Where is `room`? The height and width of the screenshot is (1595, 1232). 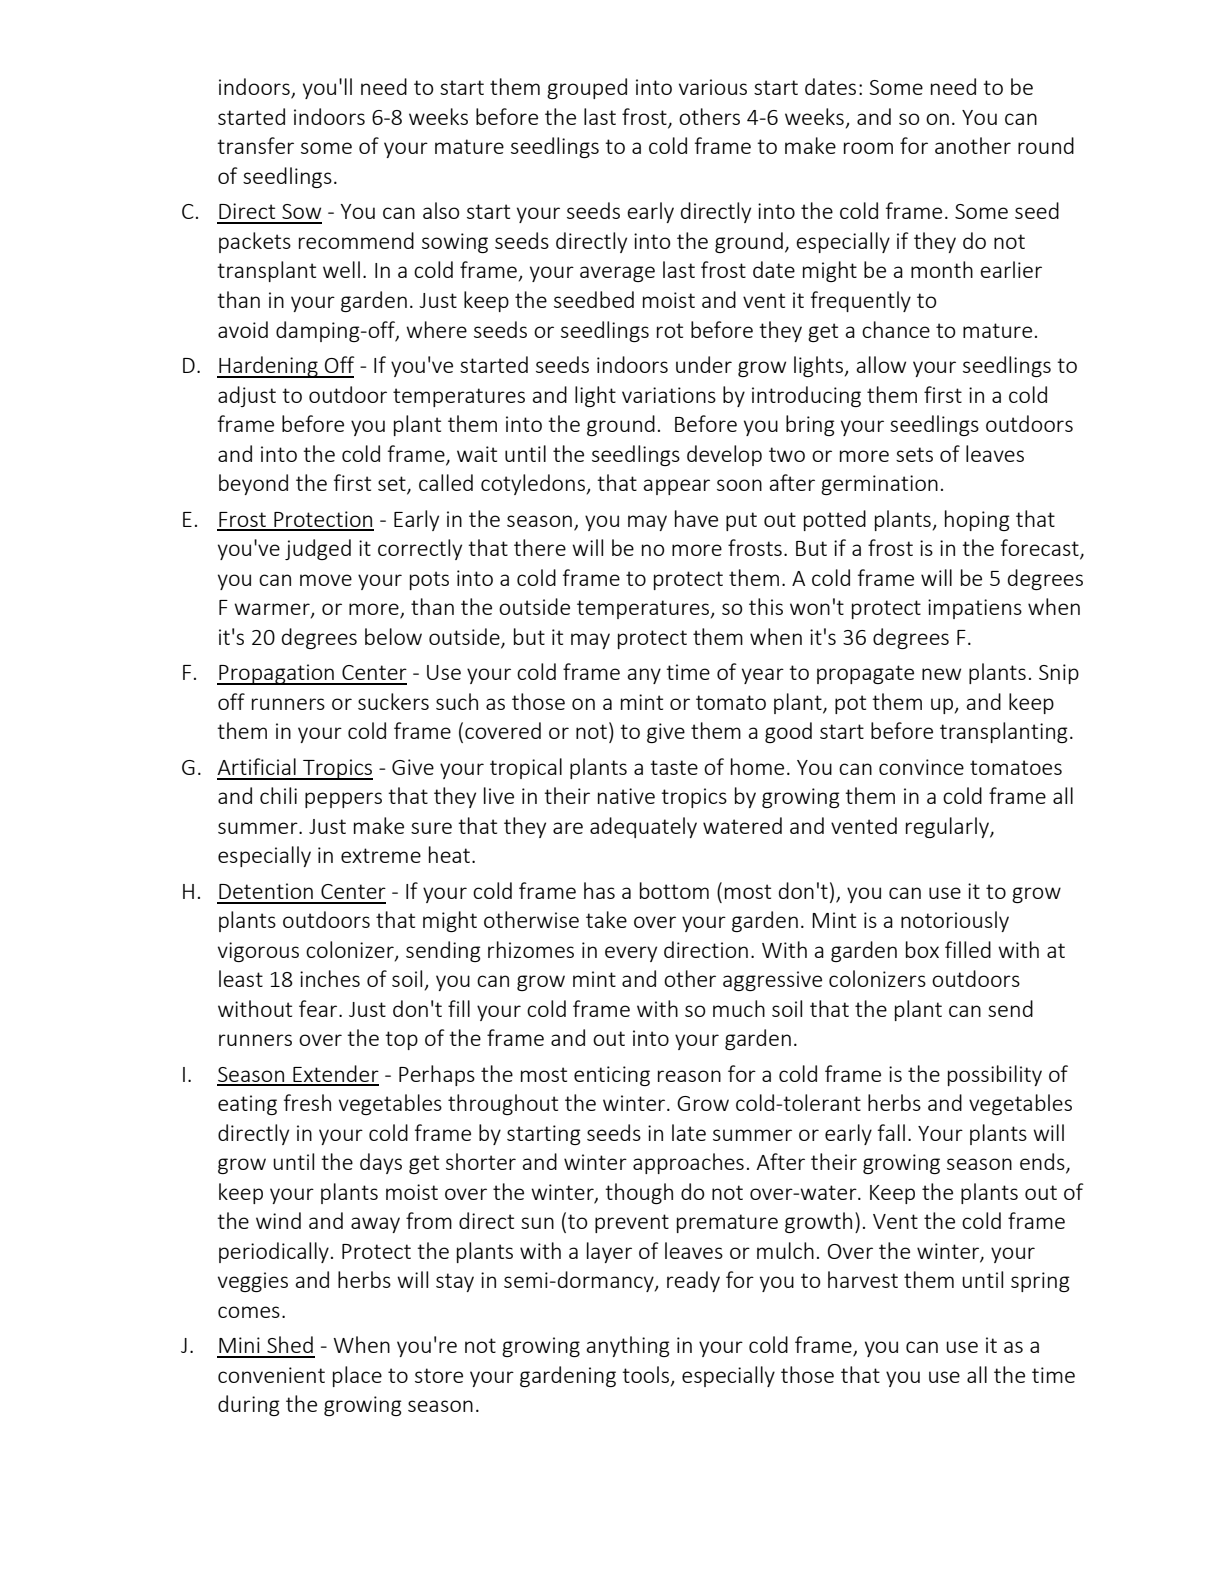
room is located at coordinates (868, 148).
